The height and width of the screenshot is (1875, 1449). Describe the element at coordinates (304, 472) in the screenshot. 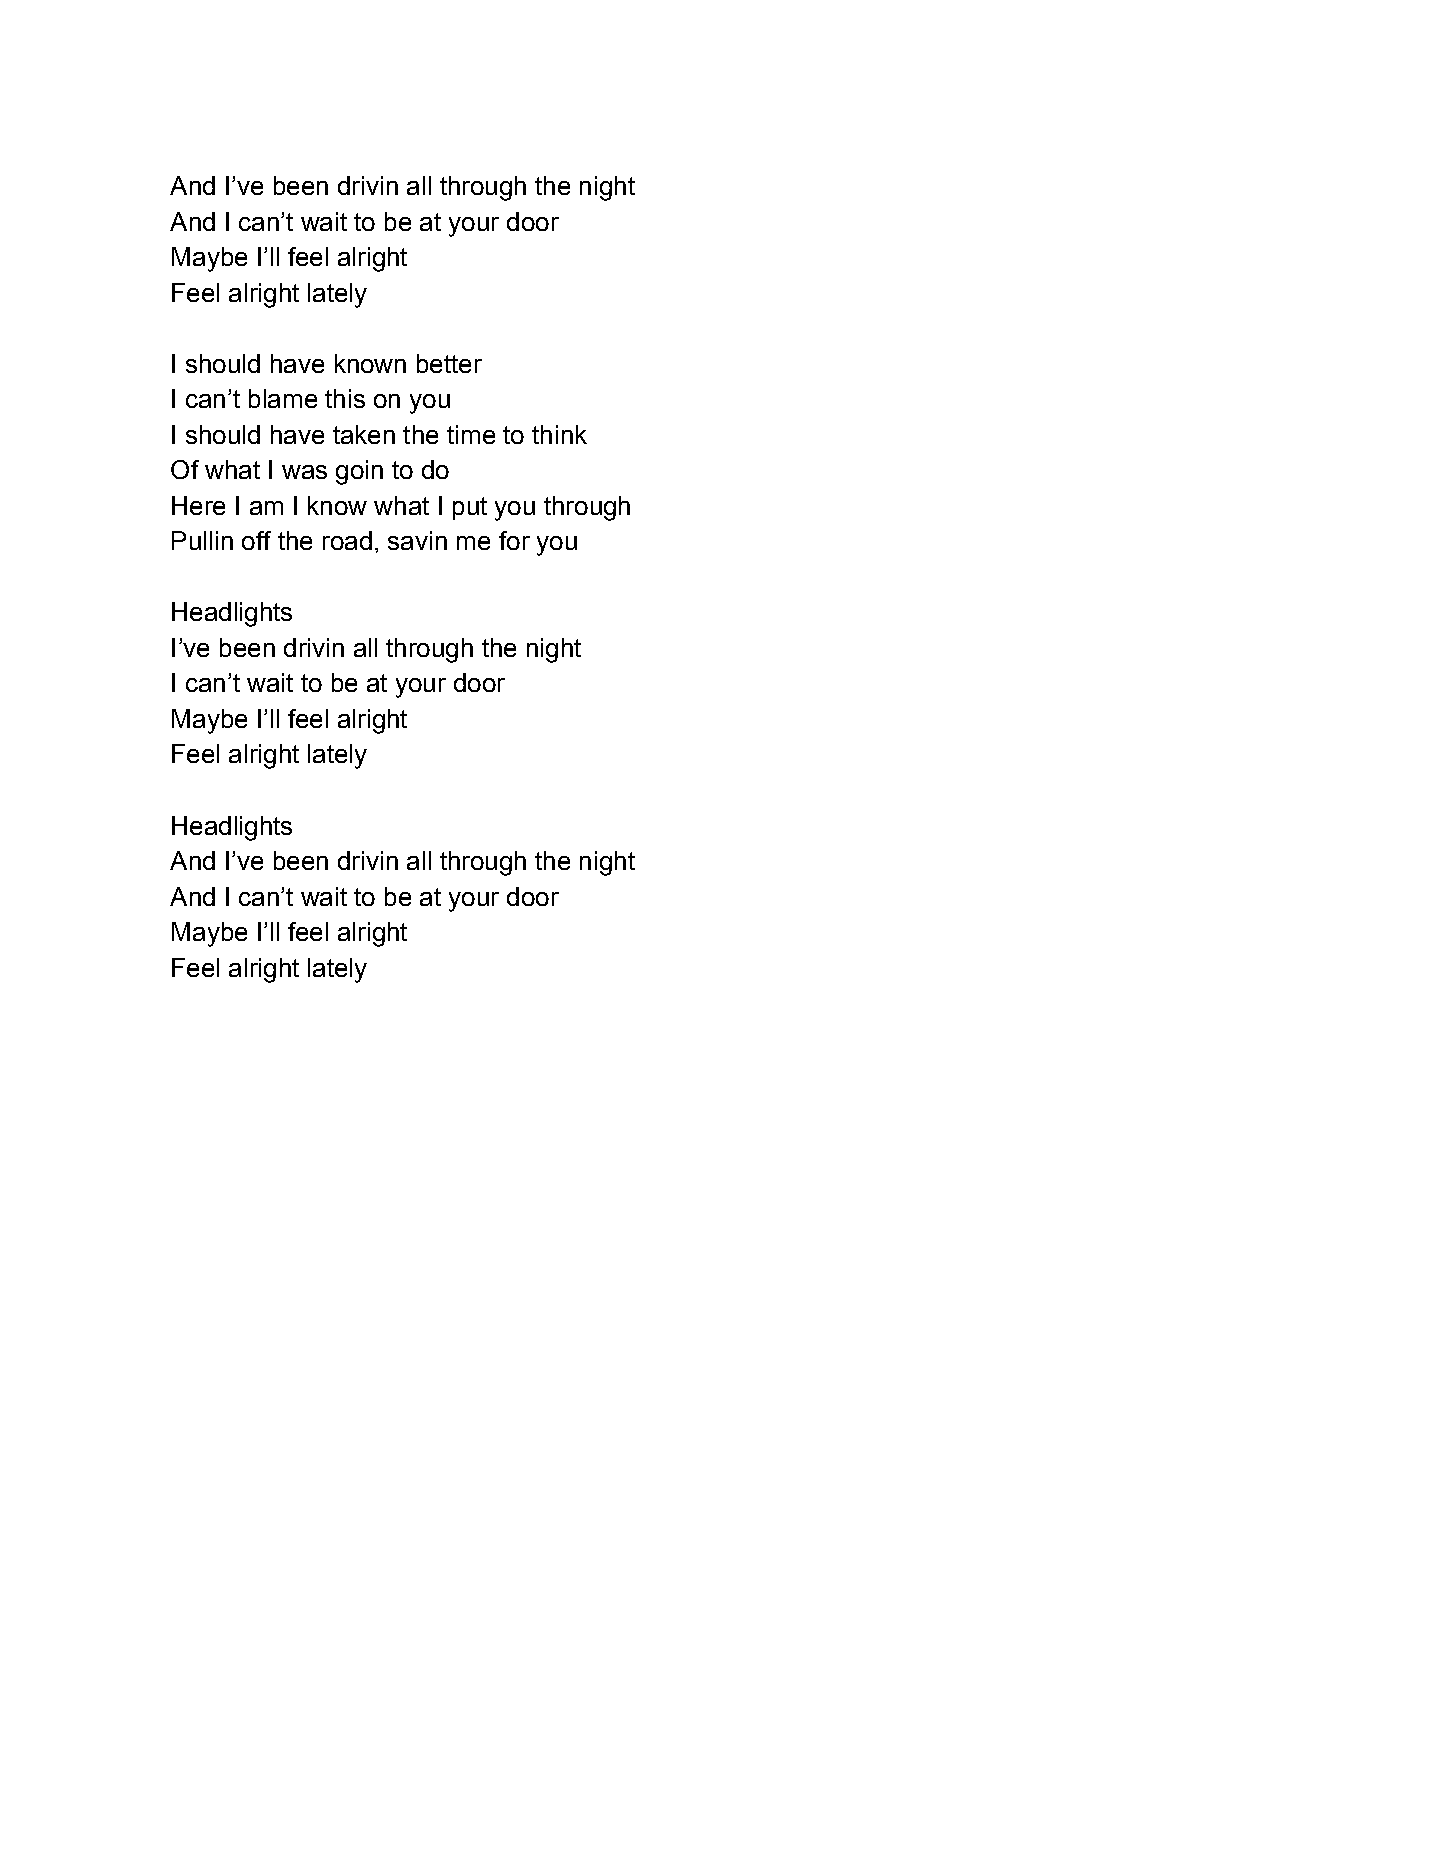

I see `was` at that location.
